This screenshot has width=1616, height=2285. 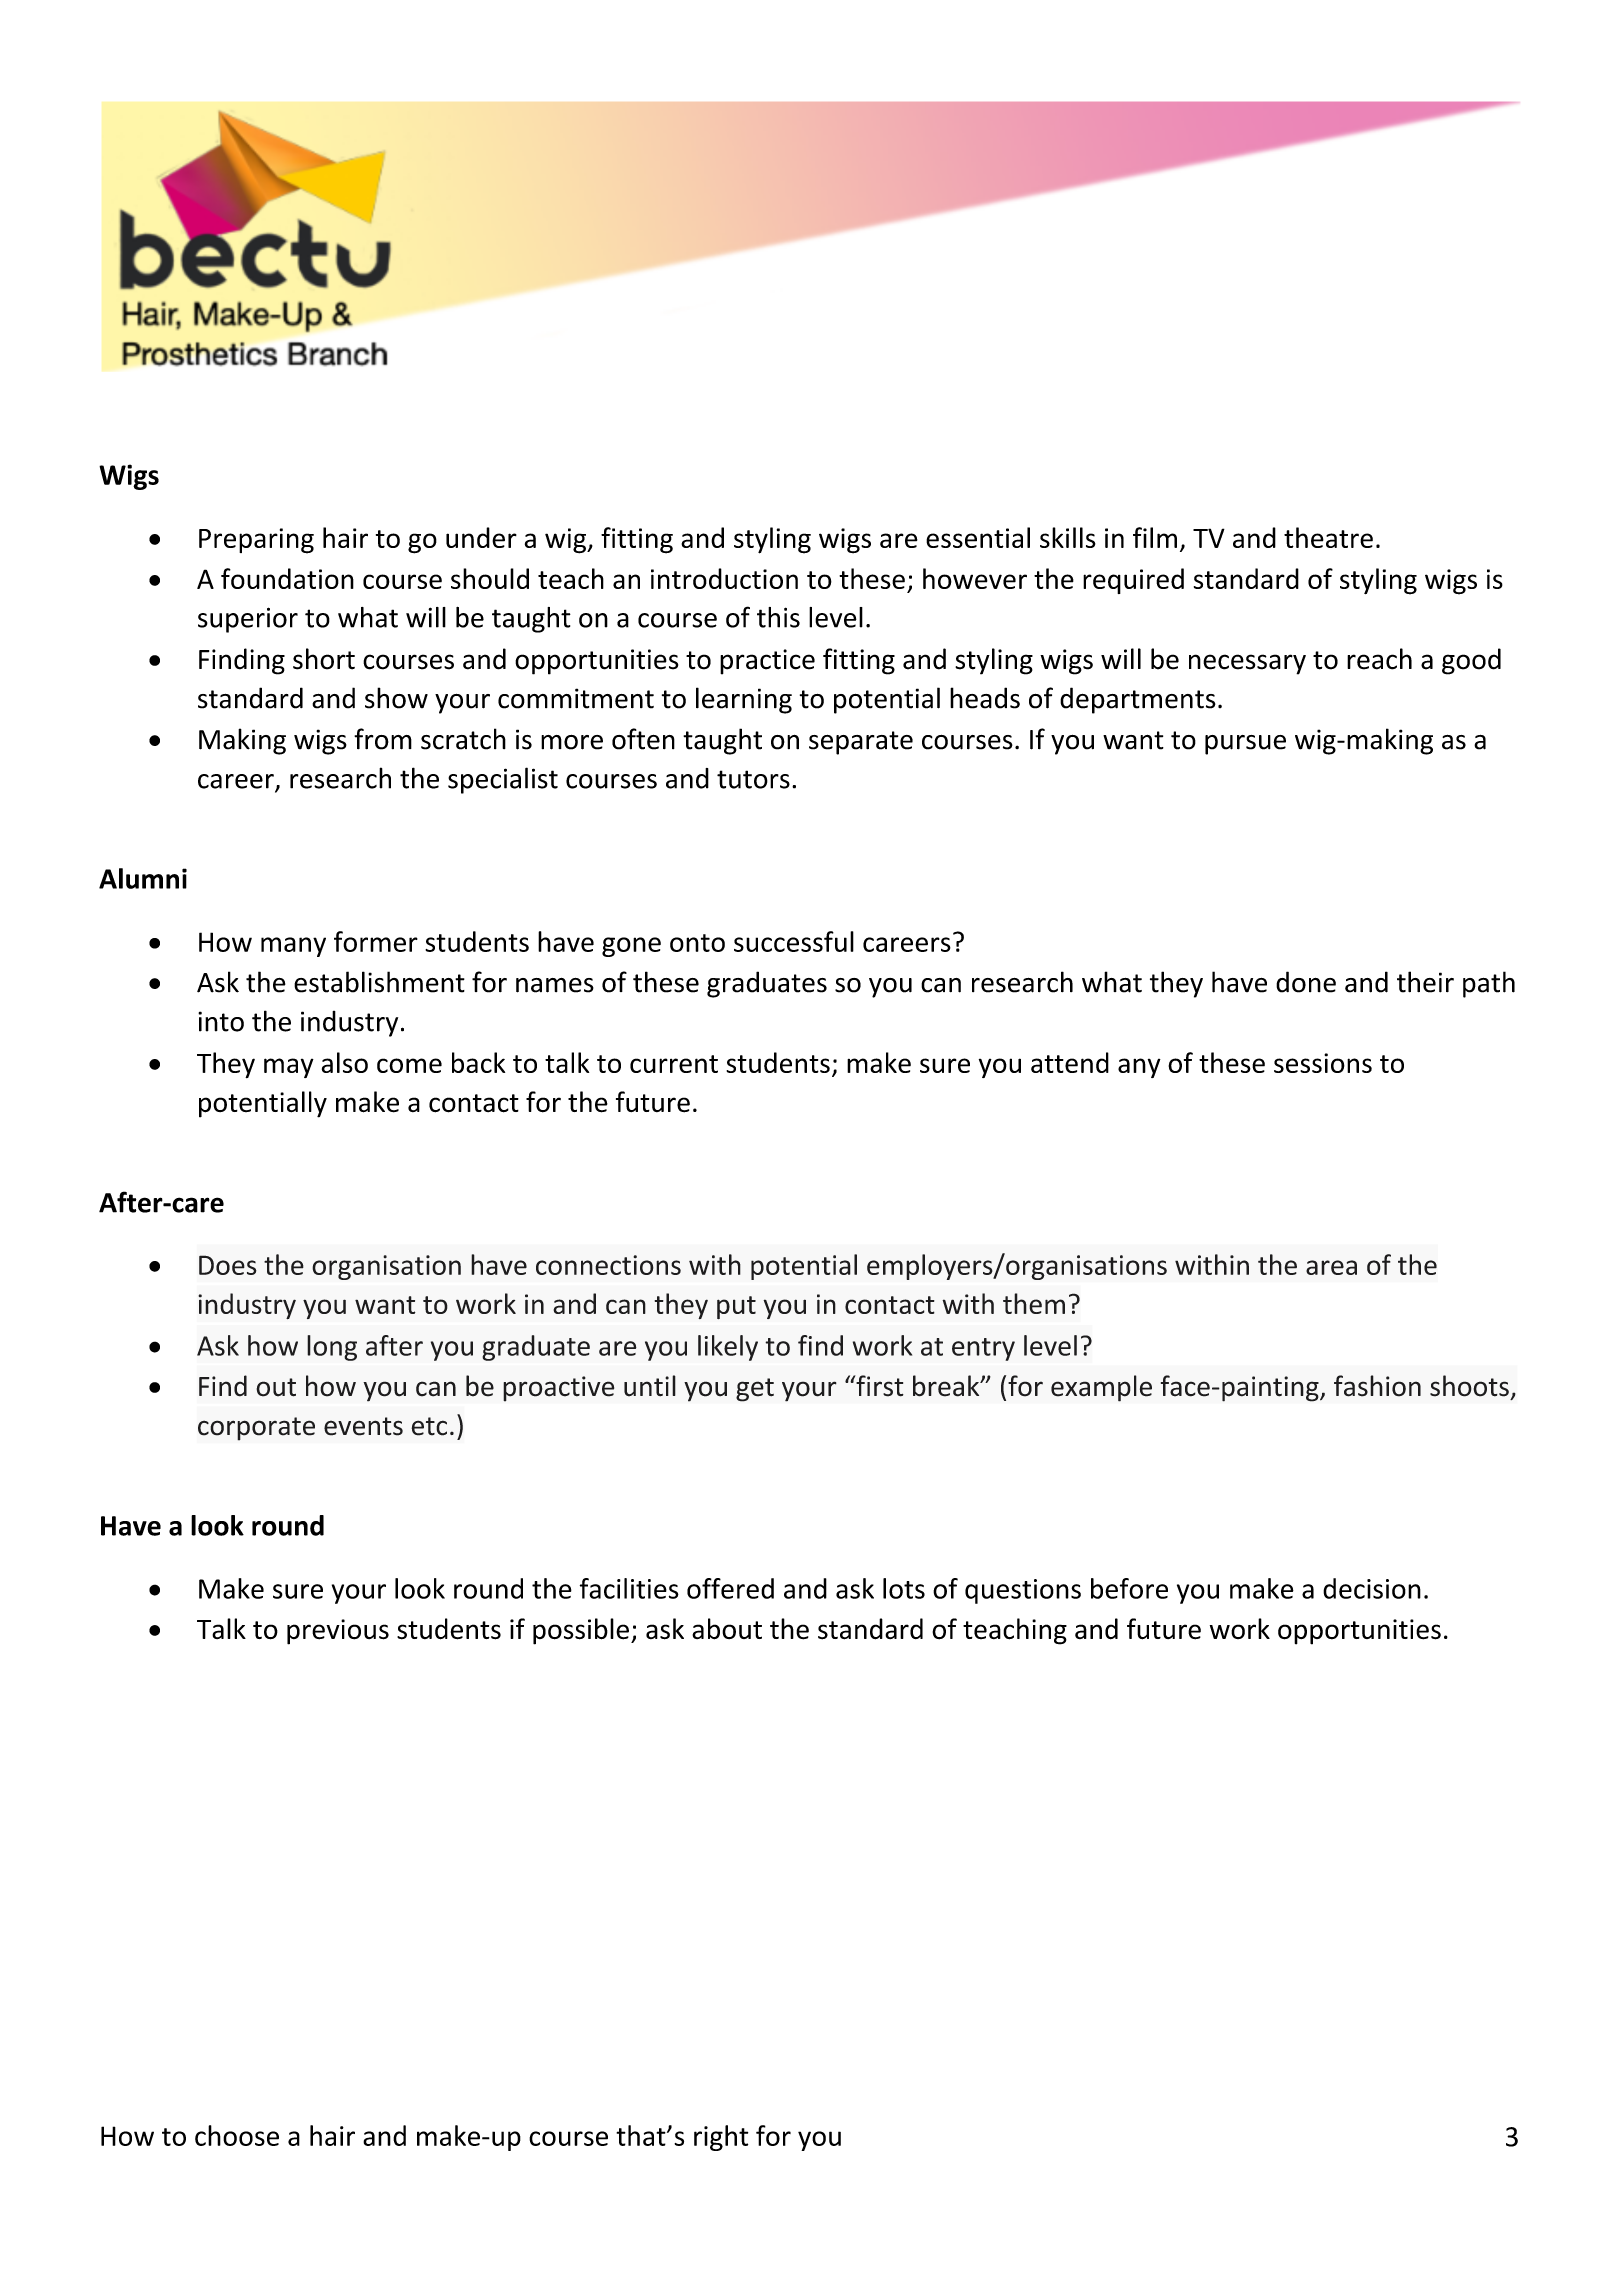 I want to click on done, so click(x=1306, y=982).
